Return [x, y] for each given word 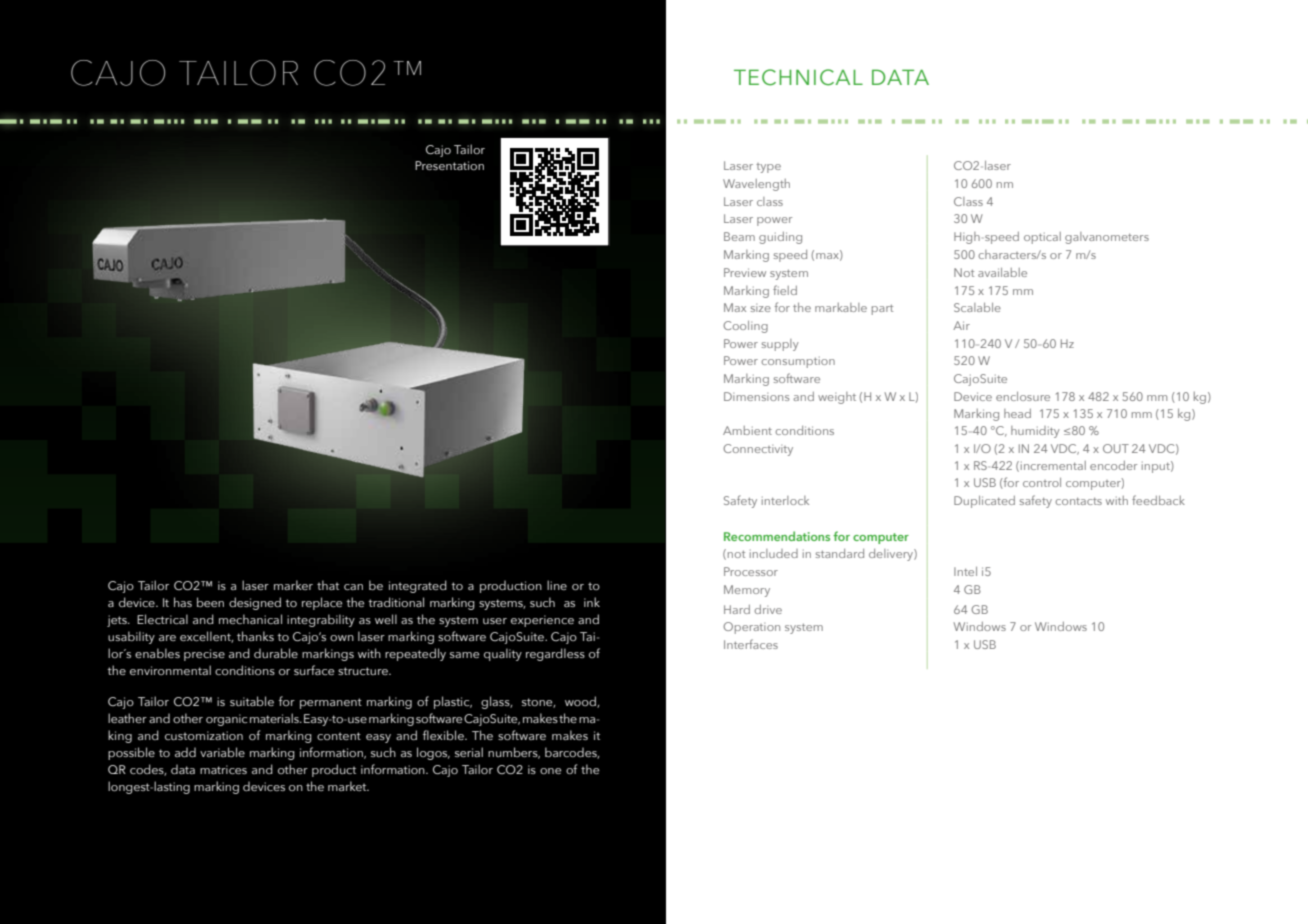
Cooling [745, 327]
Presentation [449, 165]
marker [293, 585]
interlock [785, 500]
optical [1042, 238]
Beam [739, 236]
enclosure [1023, 396]
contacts [1079, 501]
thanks [255, 636]
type [768, 168]
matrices [223, 769]
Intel [965, 571]
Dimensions [756, 396]
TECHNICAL [798, 77]
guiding [780, 238]
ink [592, 602]
